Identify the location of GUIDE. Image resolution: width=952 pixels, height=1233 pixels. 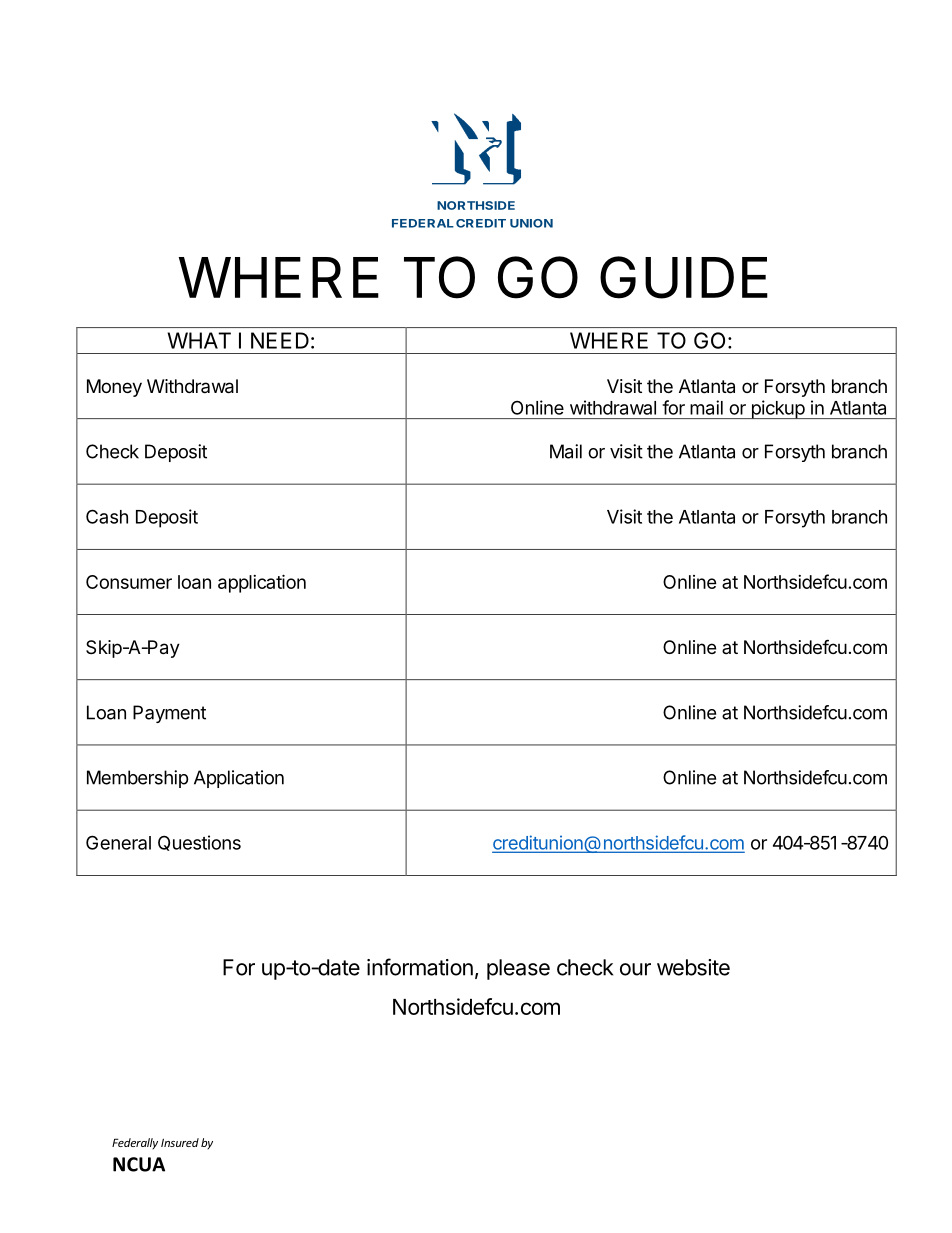
(684, 277).
